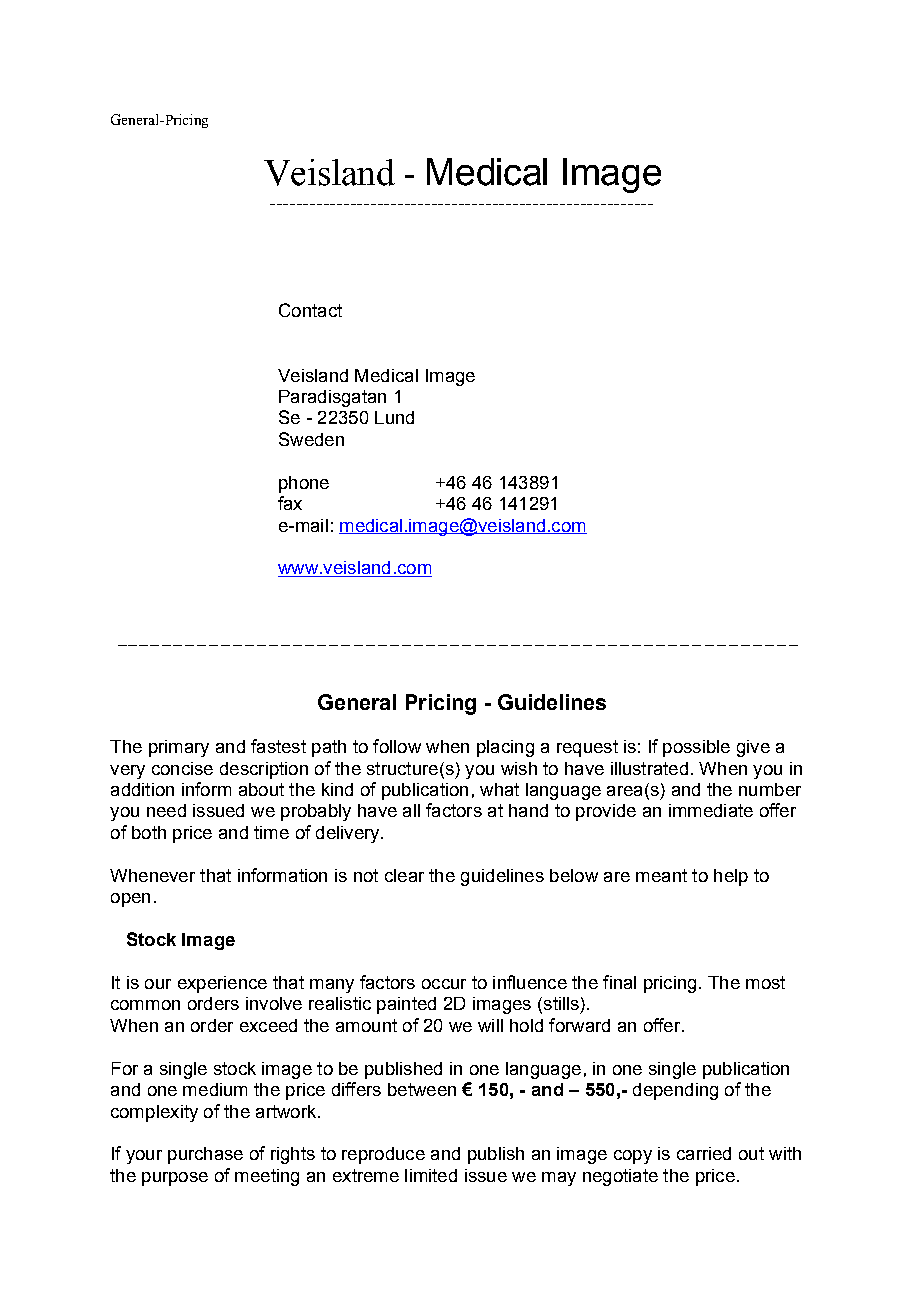 This document has height=1308, width=924. What do you see at coordinates (222, 984) in the document?
I see `experience` at bounding box center [222, 984].
